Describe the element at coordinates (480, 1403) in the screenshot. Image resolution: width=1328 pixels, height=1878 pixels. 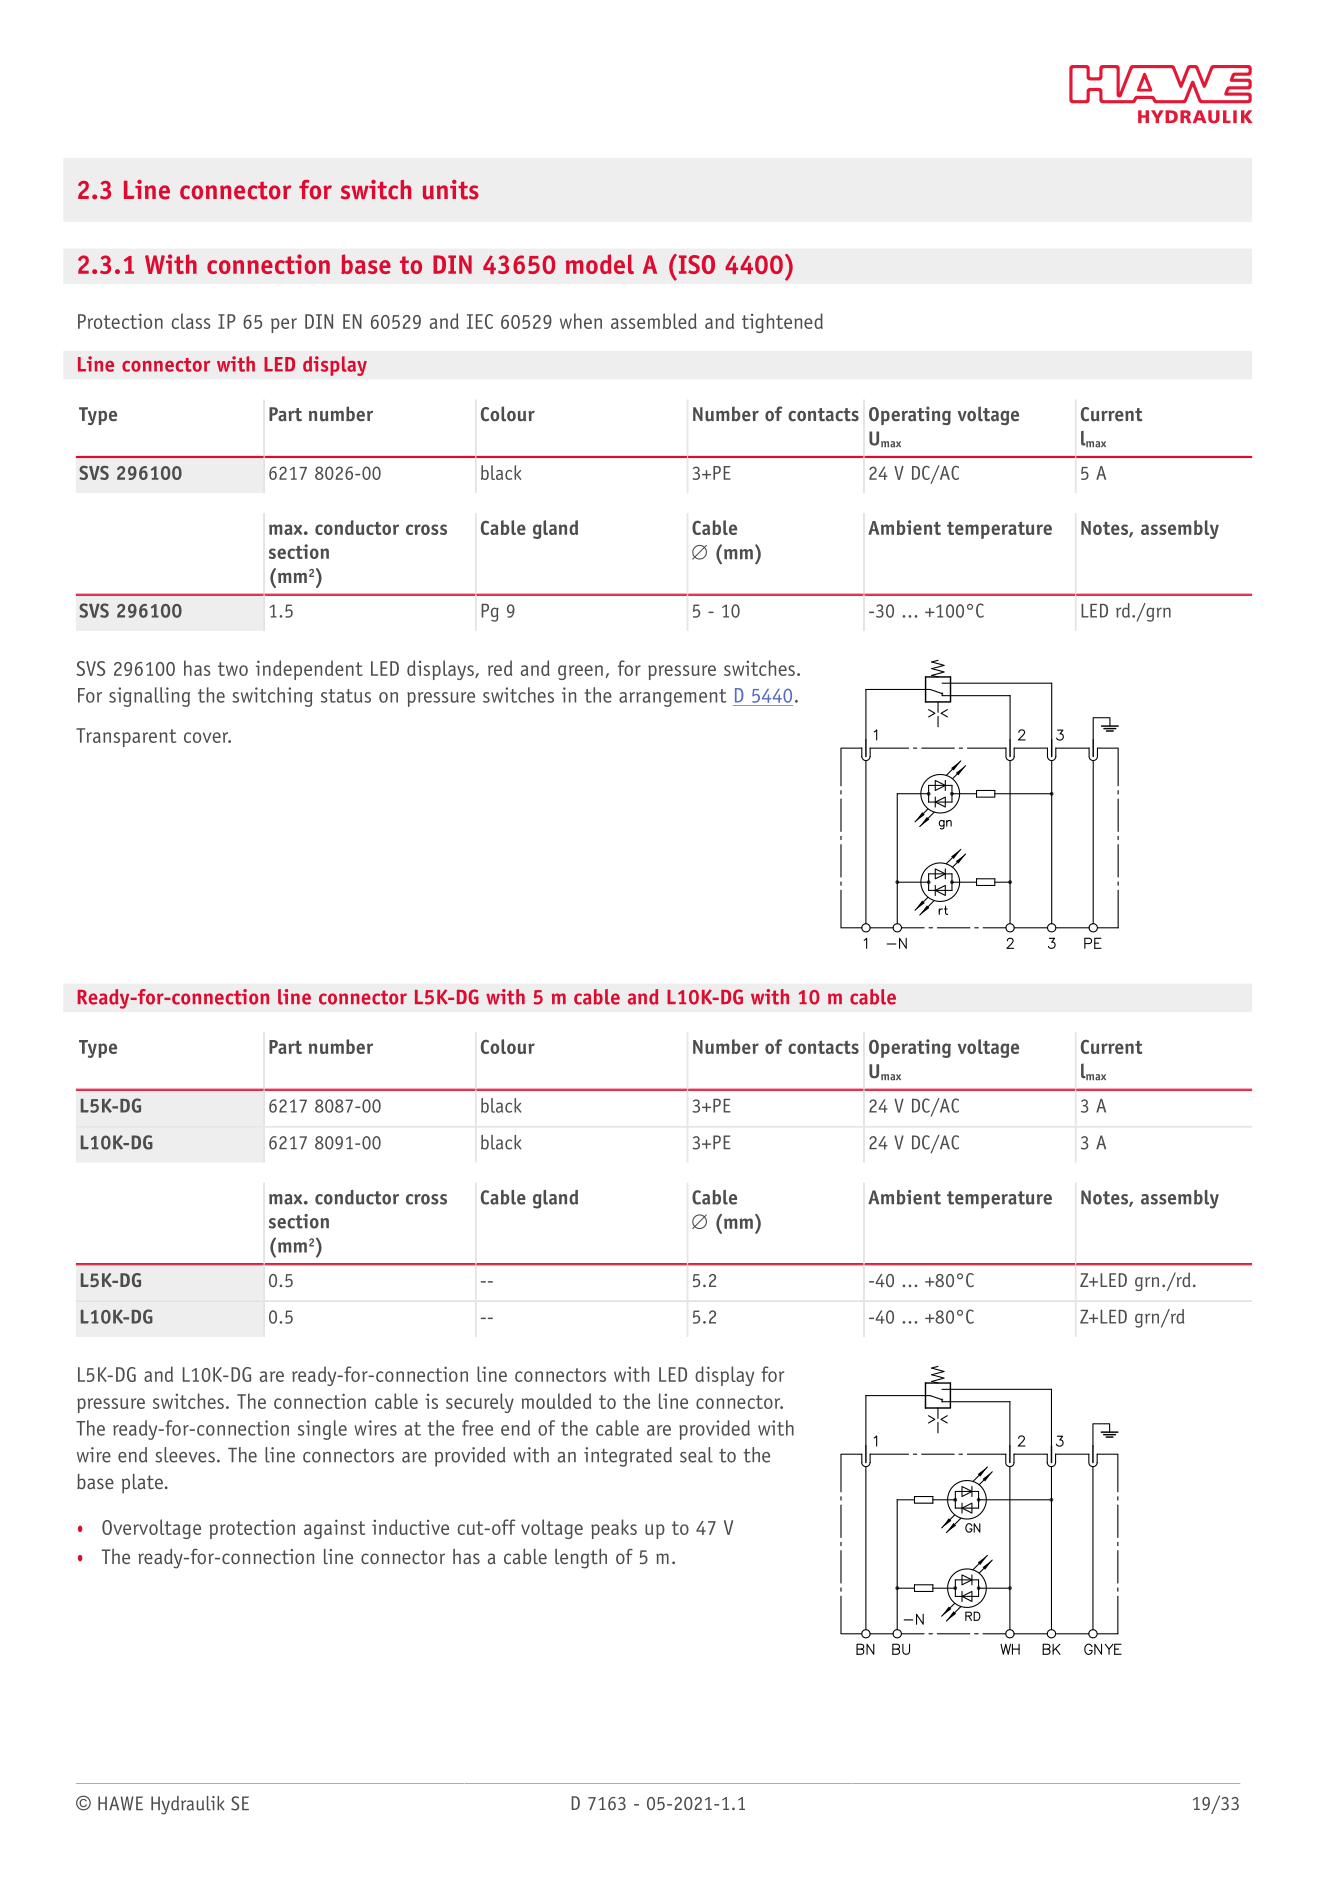
I see `securely` at that location.
